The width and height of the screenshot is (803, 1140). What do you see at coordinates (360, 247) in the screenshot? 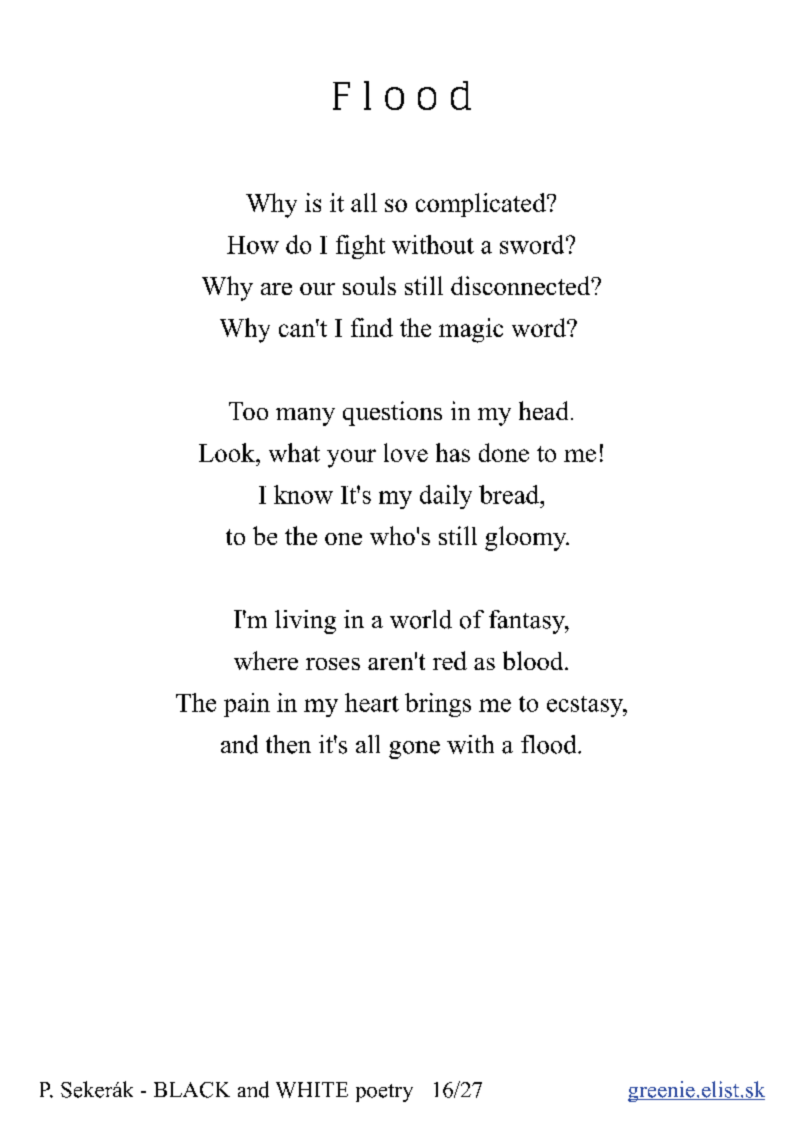
I see `fight` at bounding box center [360, 247].
